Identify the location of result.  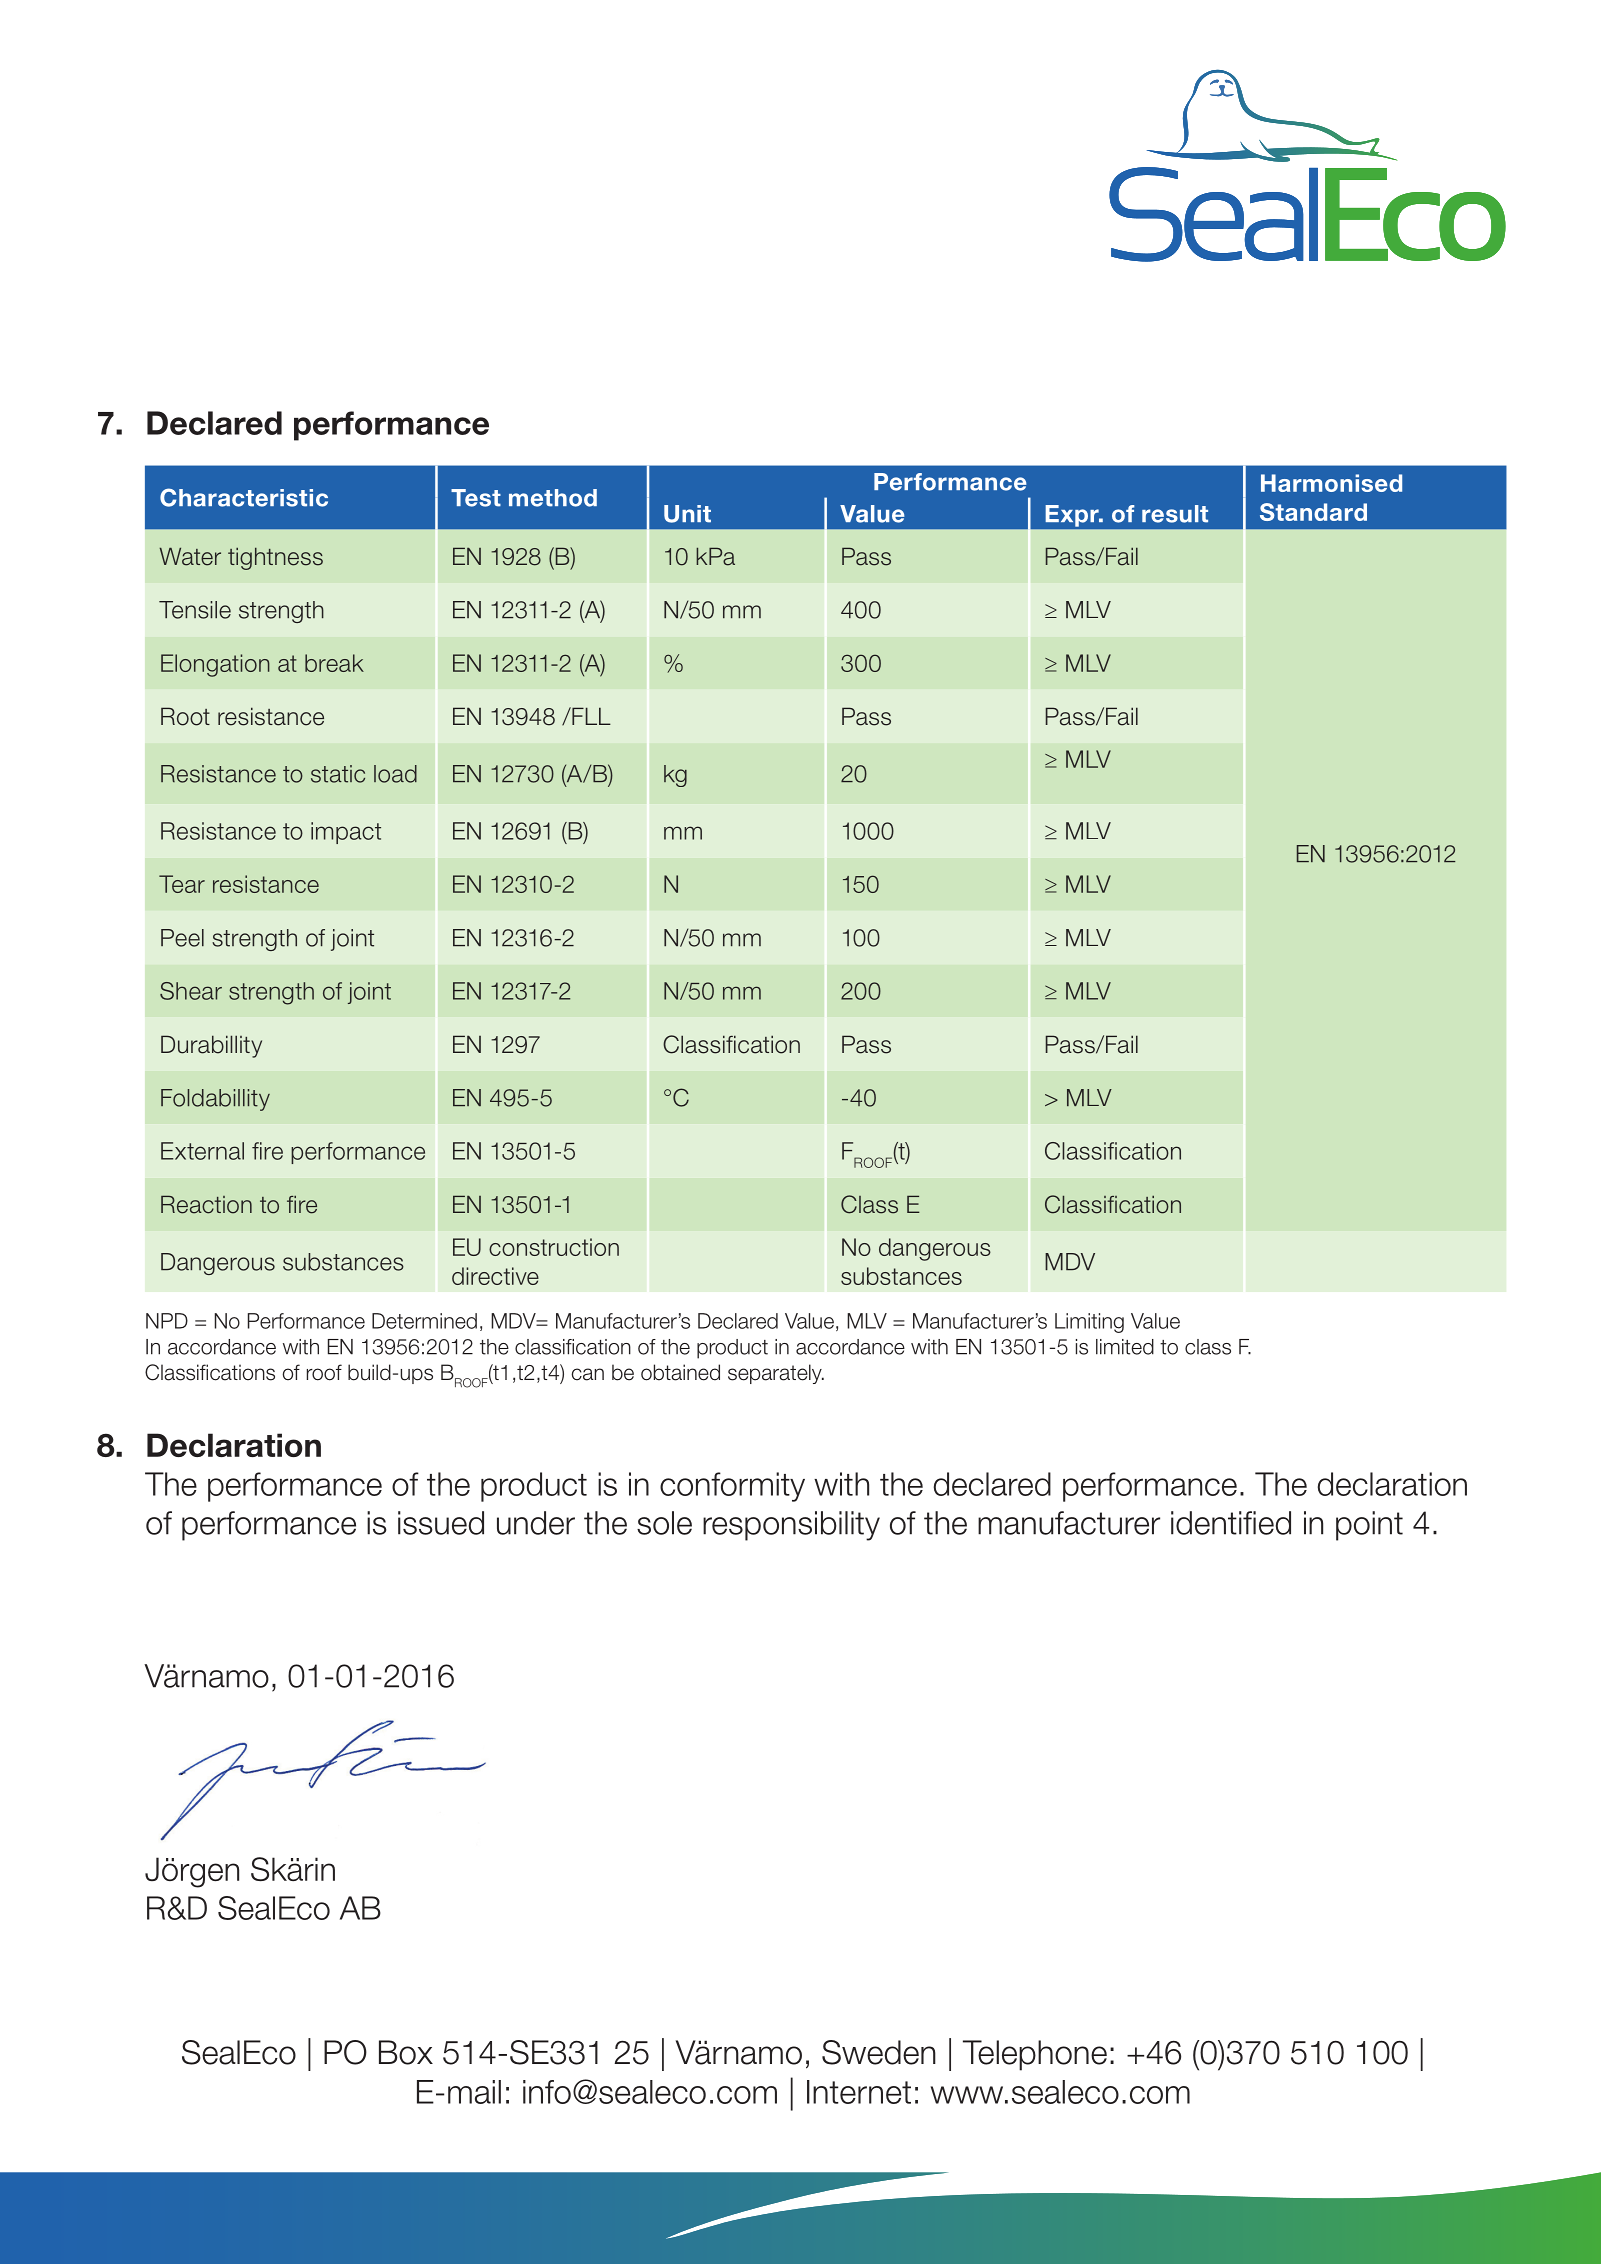
(1175, 514).
